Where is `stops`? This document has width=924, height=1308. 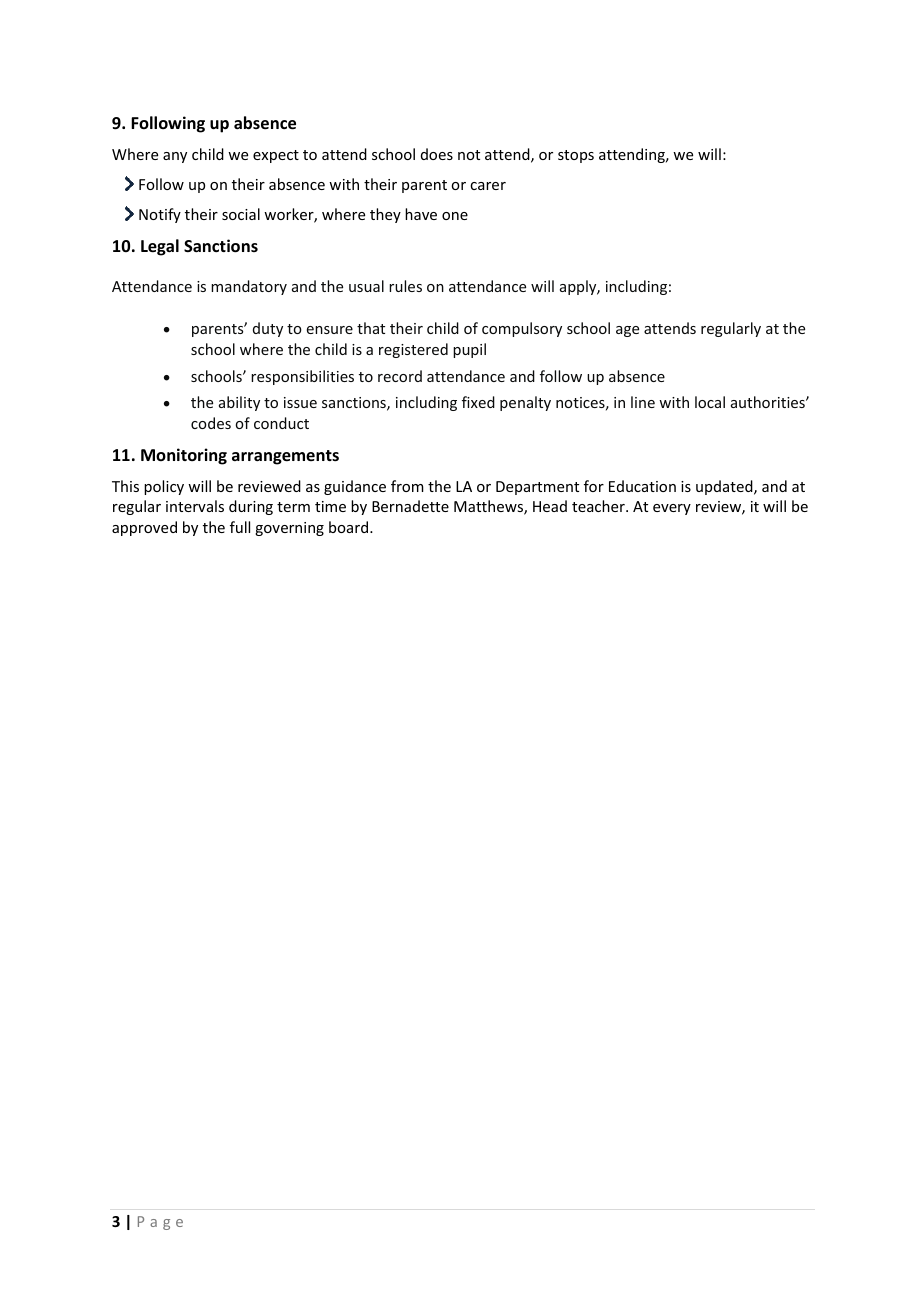 stops is located at coordinates (576, 156).
